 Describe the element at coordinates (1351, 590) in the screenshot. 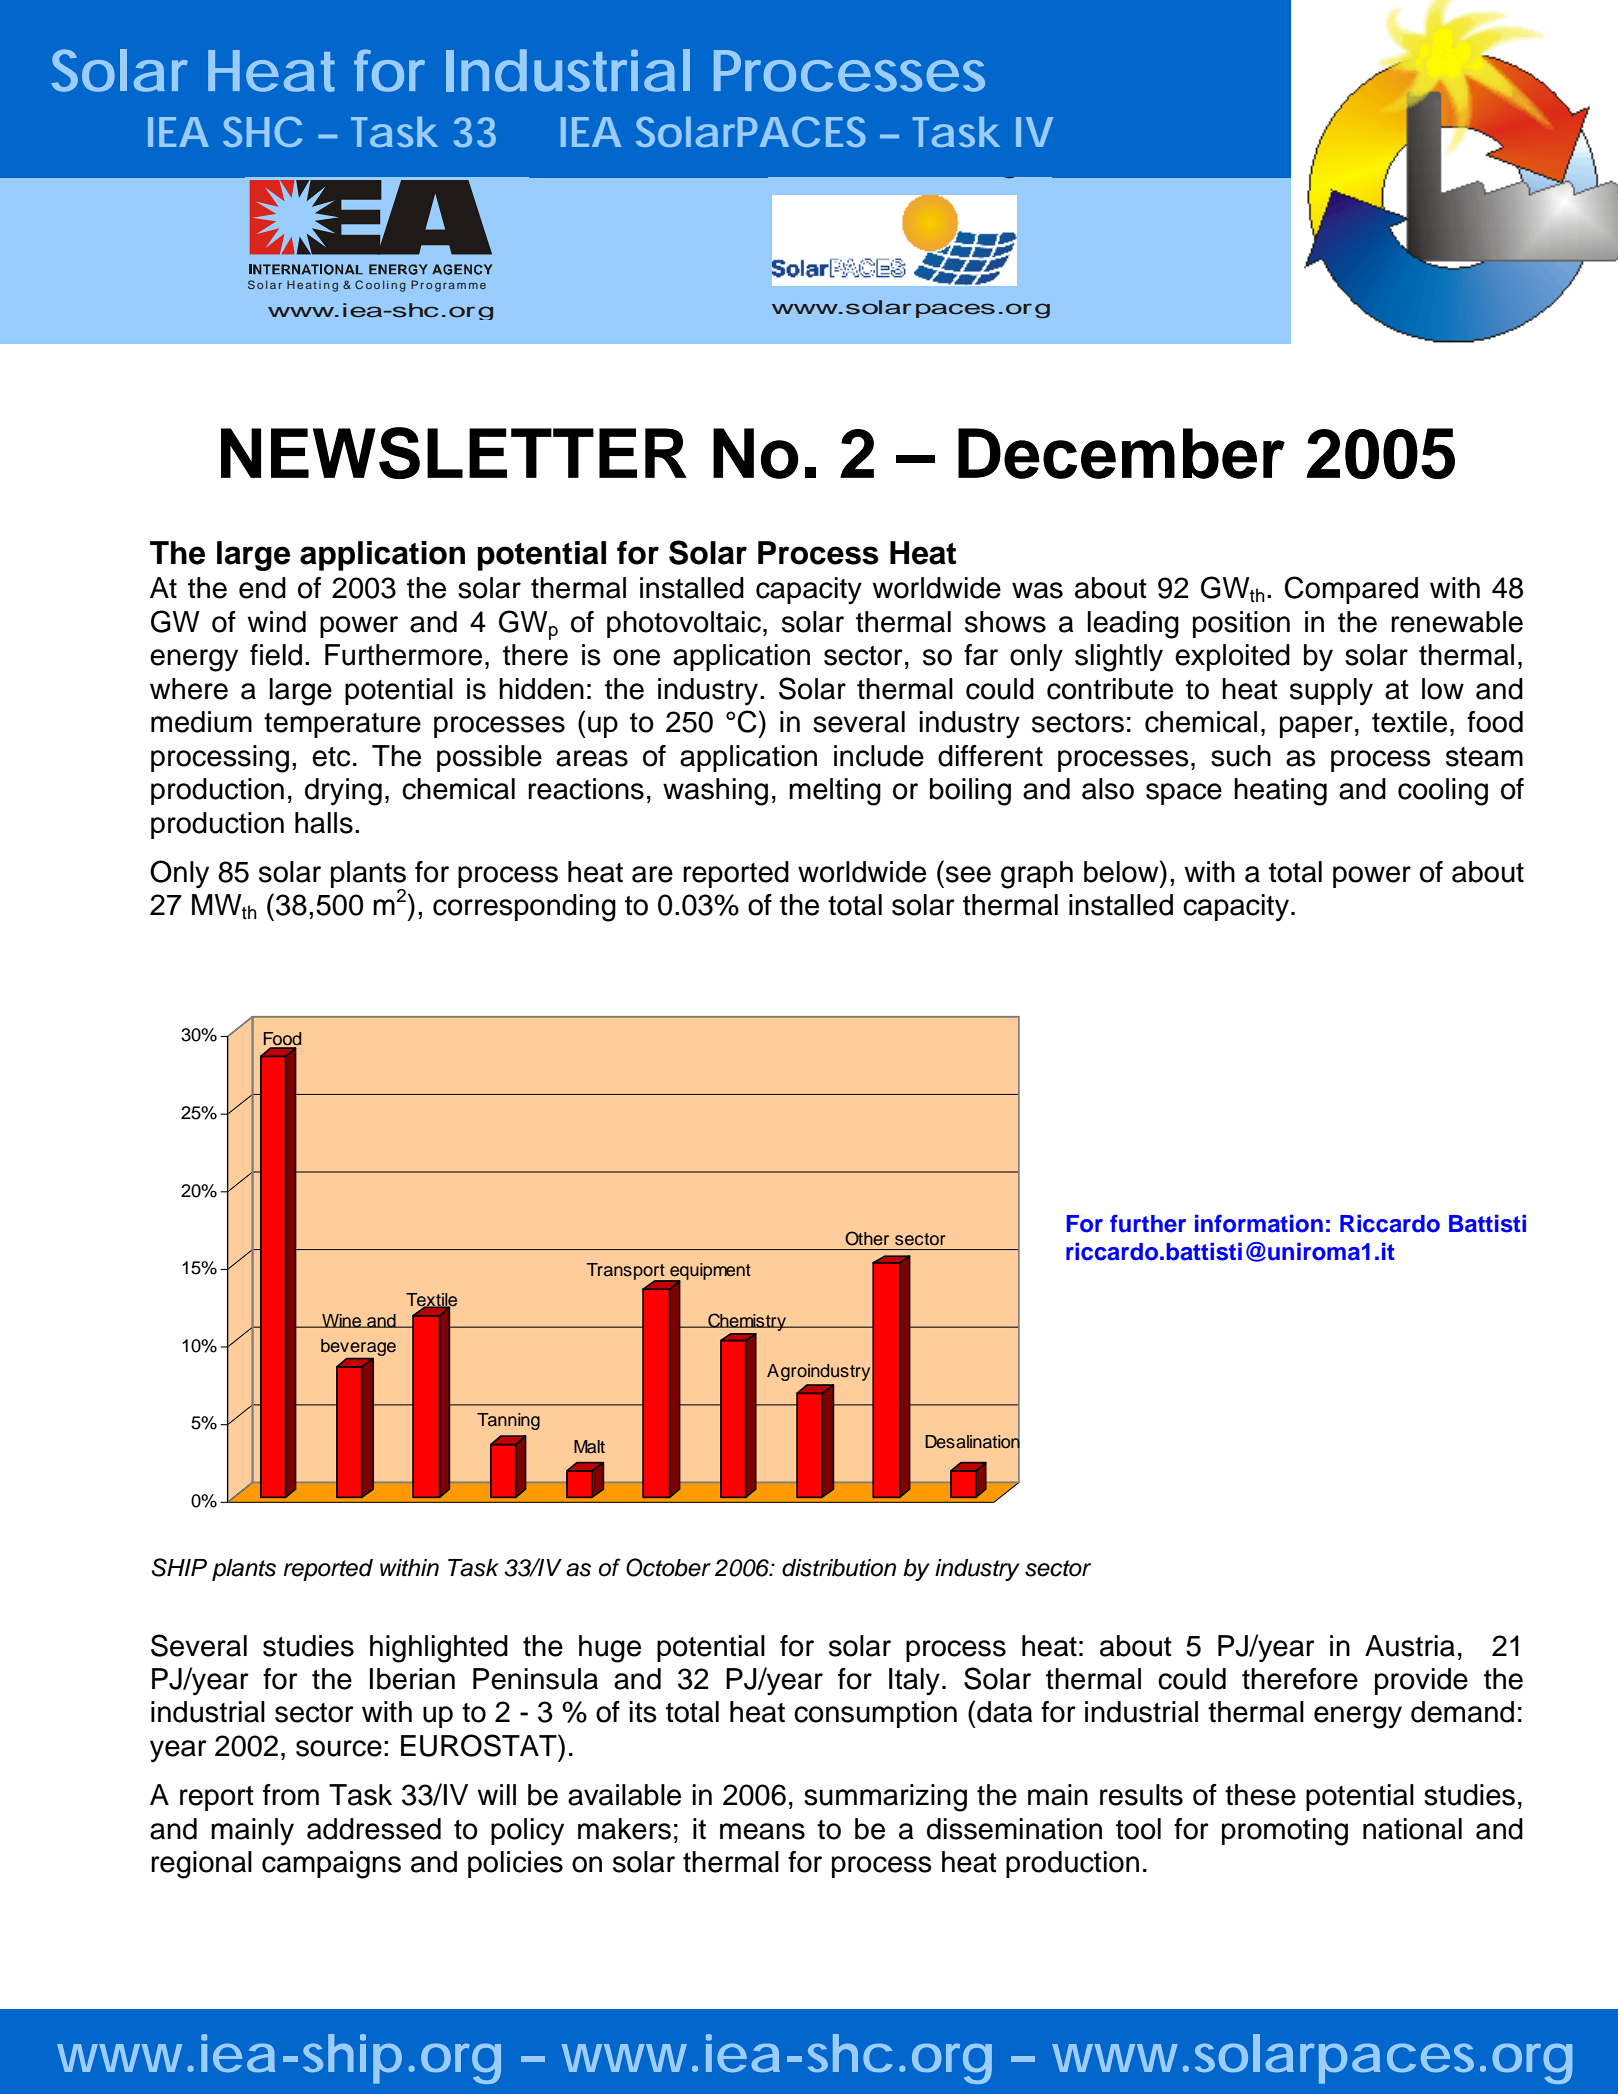

I see `Compared` at that location.
